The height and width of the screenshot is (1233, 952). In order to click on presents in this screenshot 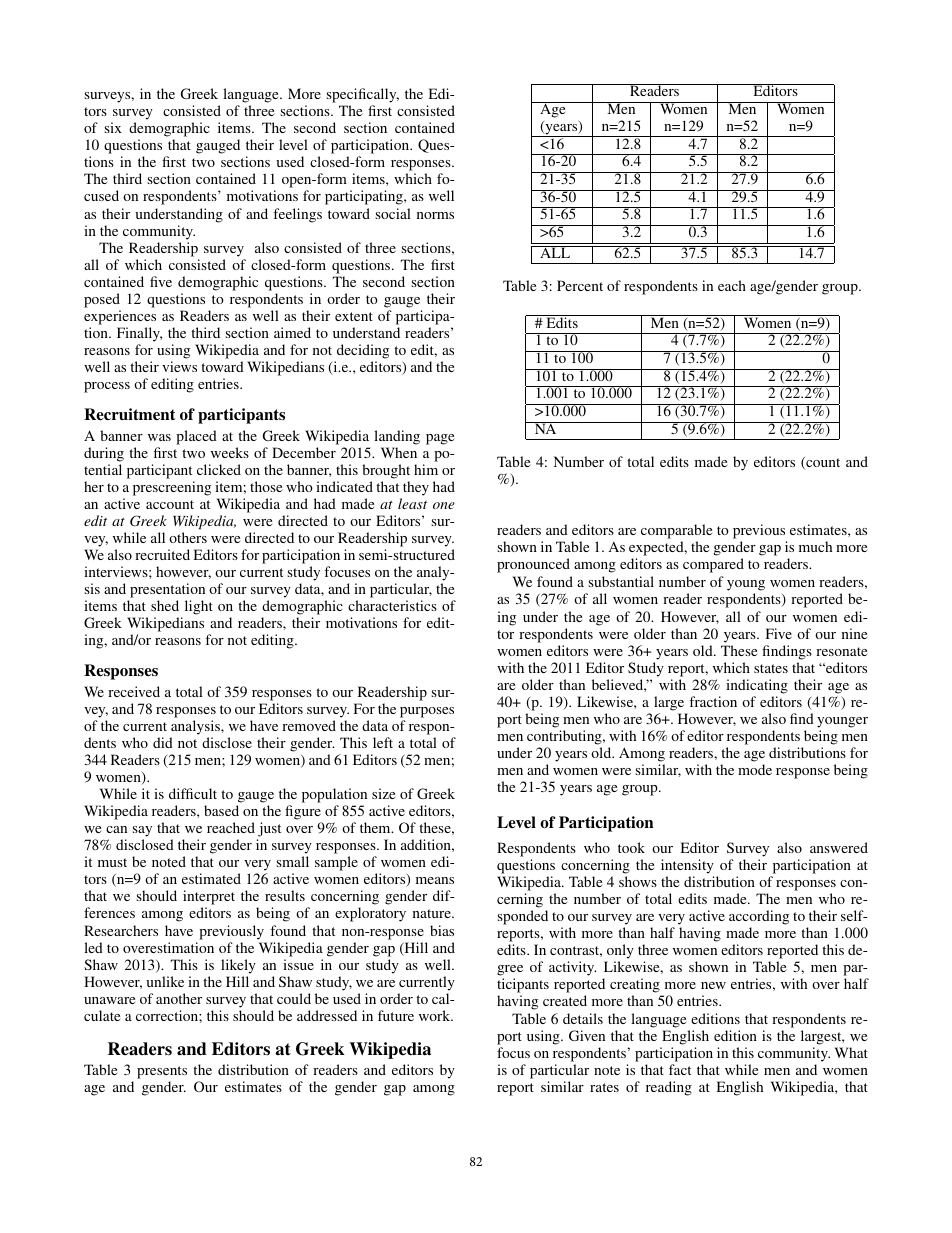, I will do `click(162, 1074)`.
